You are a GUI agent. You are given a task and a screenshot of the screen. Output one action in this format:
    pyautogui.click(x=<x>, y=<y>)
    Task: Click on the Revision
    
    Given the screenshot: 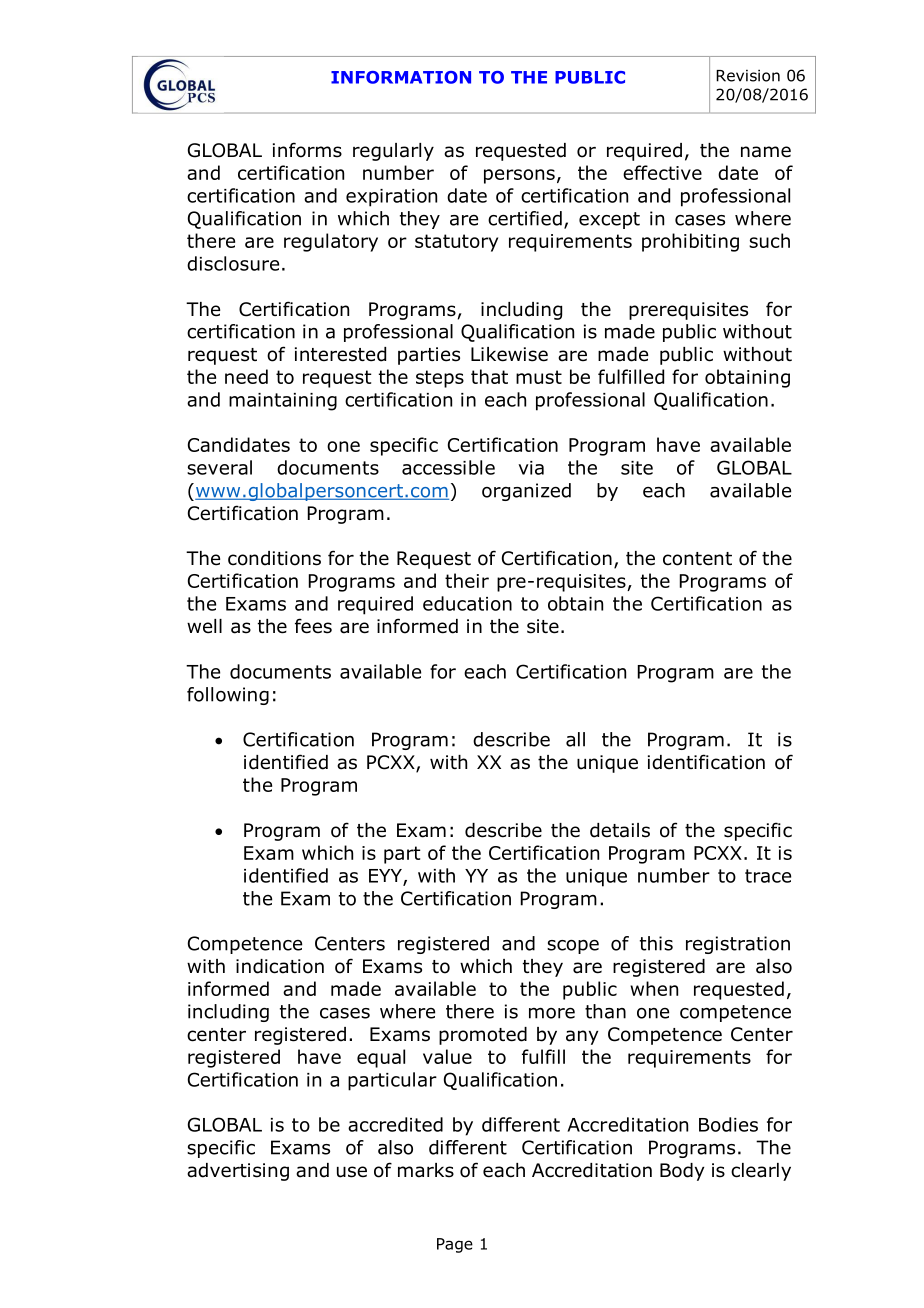 What is the action you would take?
    pyautogui.click(x=748, y=75)
